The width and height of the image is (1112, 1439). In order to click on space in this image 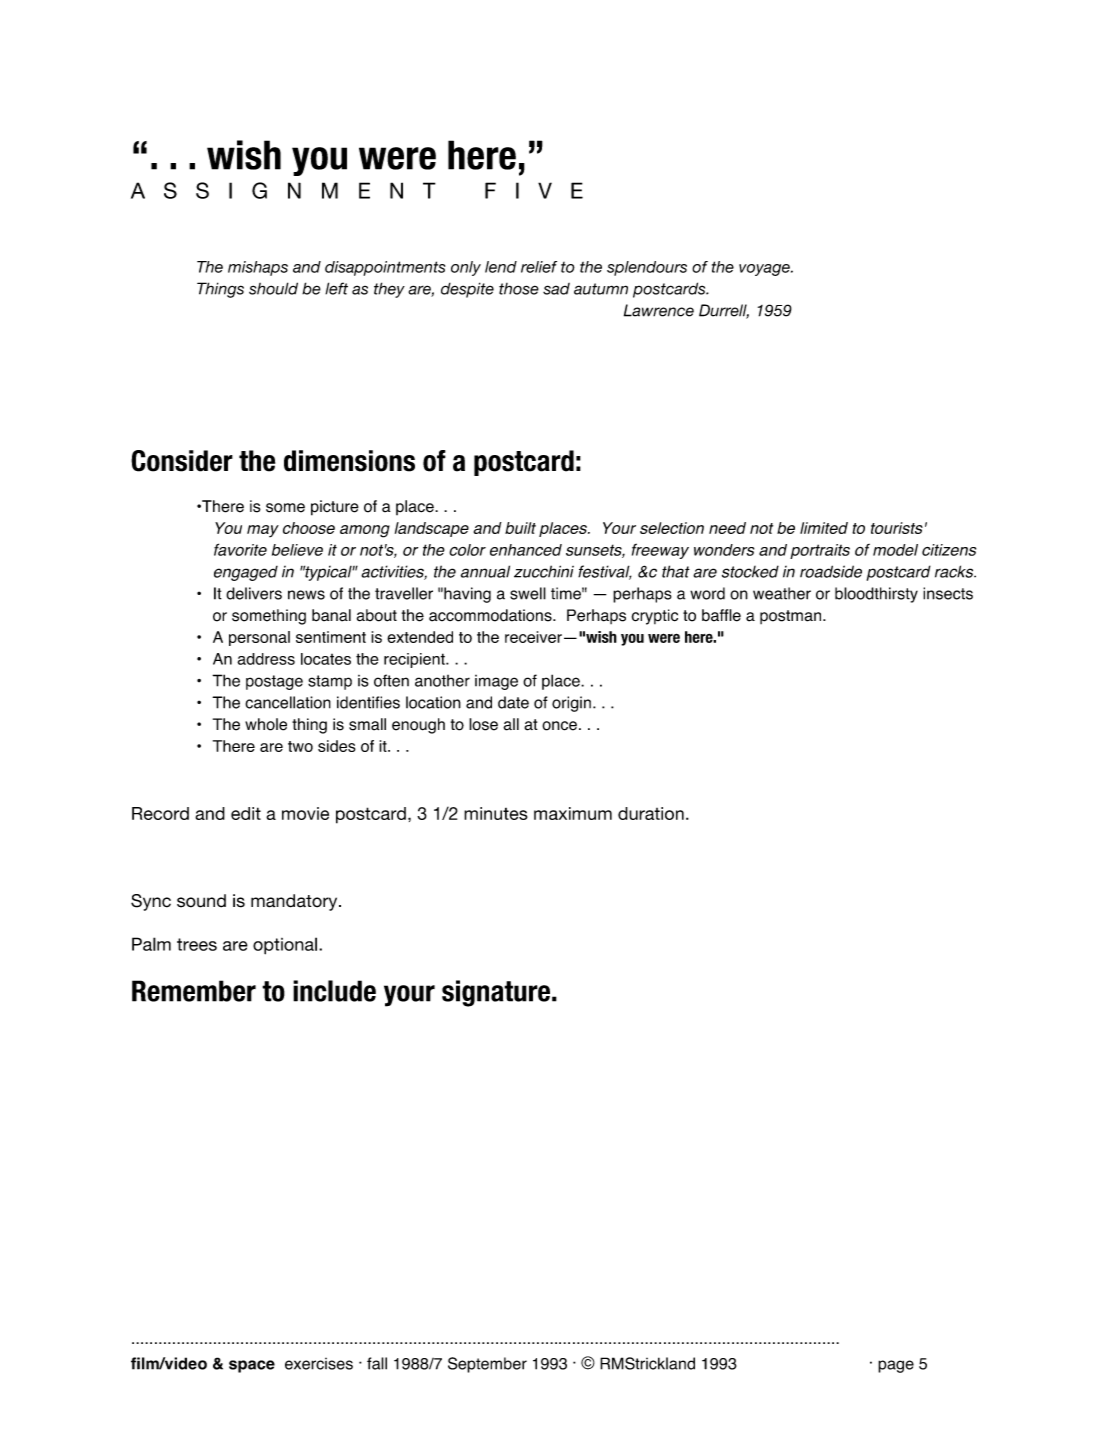, I will do `click(252, 1366)`.
